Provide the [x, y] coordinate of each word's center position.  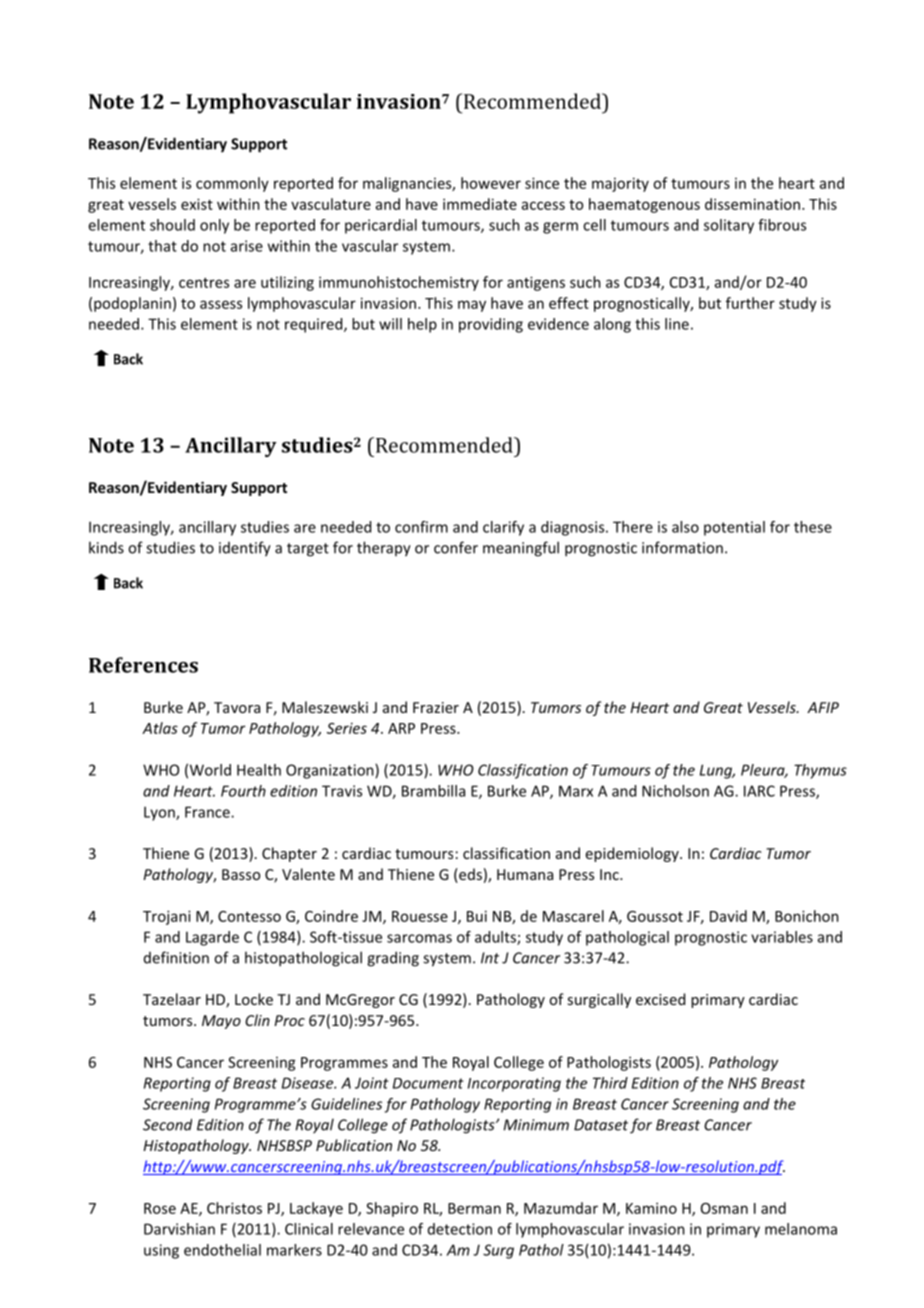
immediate [480, 204]
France [208, 812]
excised [660, 999]
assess [221, 304]
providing [491, 325]
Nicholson [675, 791]
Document [428, 1083]
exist [197, 204]
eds [469, 875]
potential [734, 528]
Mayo [221, 1022]
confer [456, 547]
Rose [160, 1208]
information [682, 547]
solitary [729, 226]
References [143, 665]
